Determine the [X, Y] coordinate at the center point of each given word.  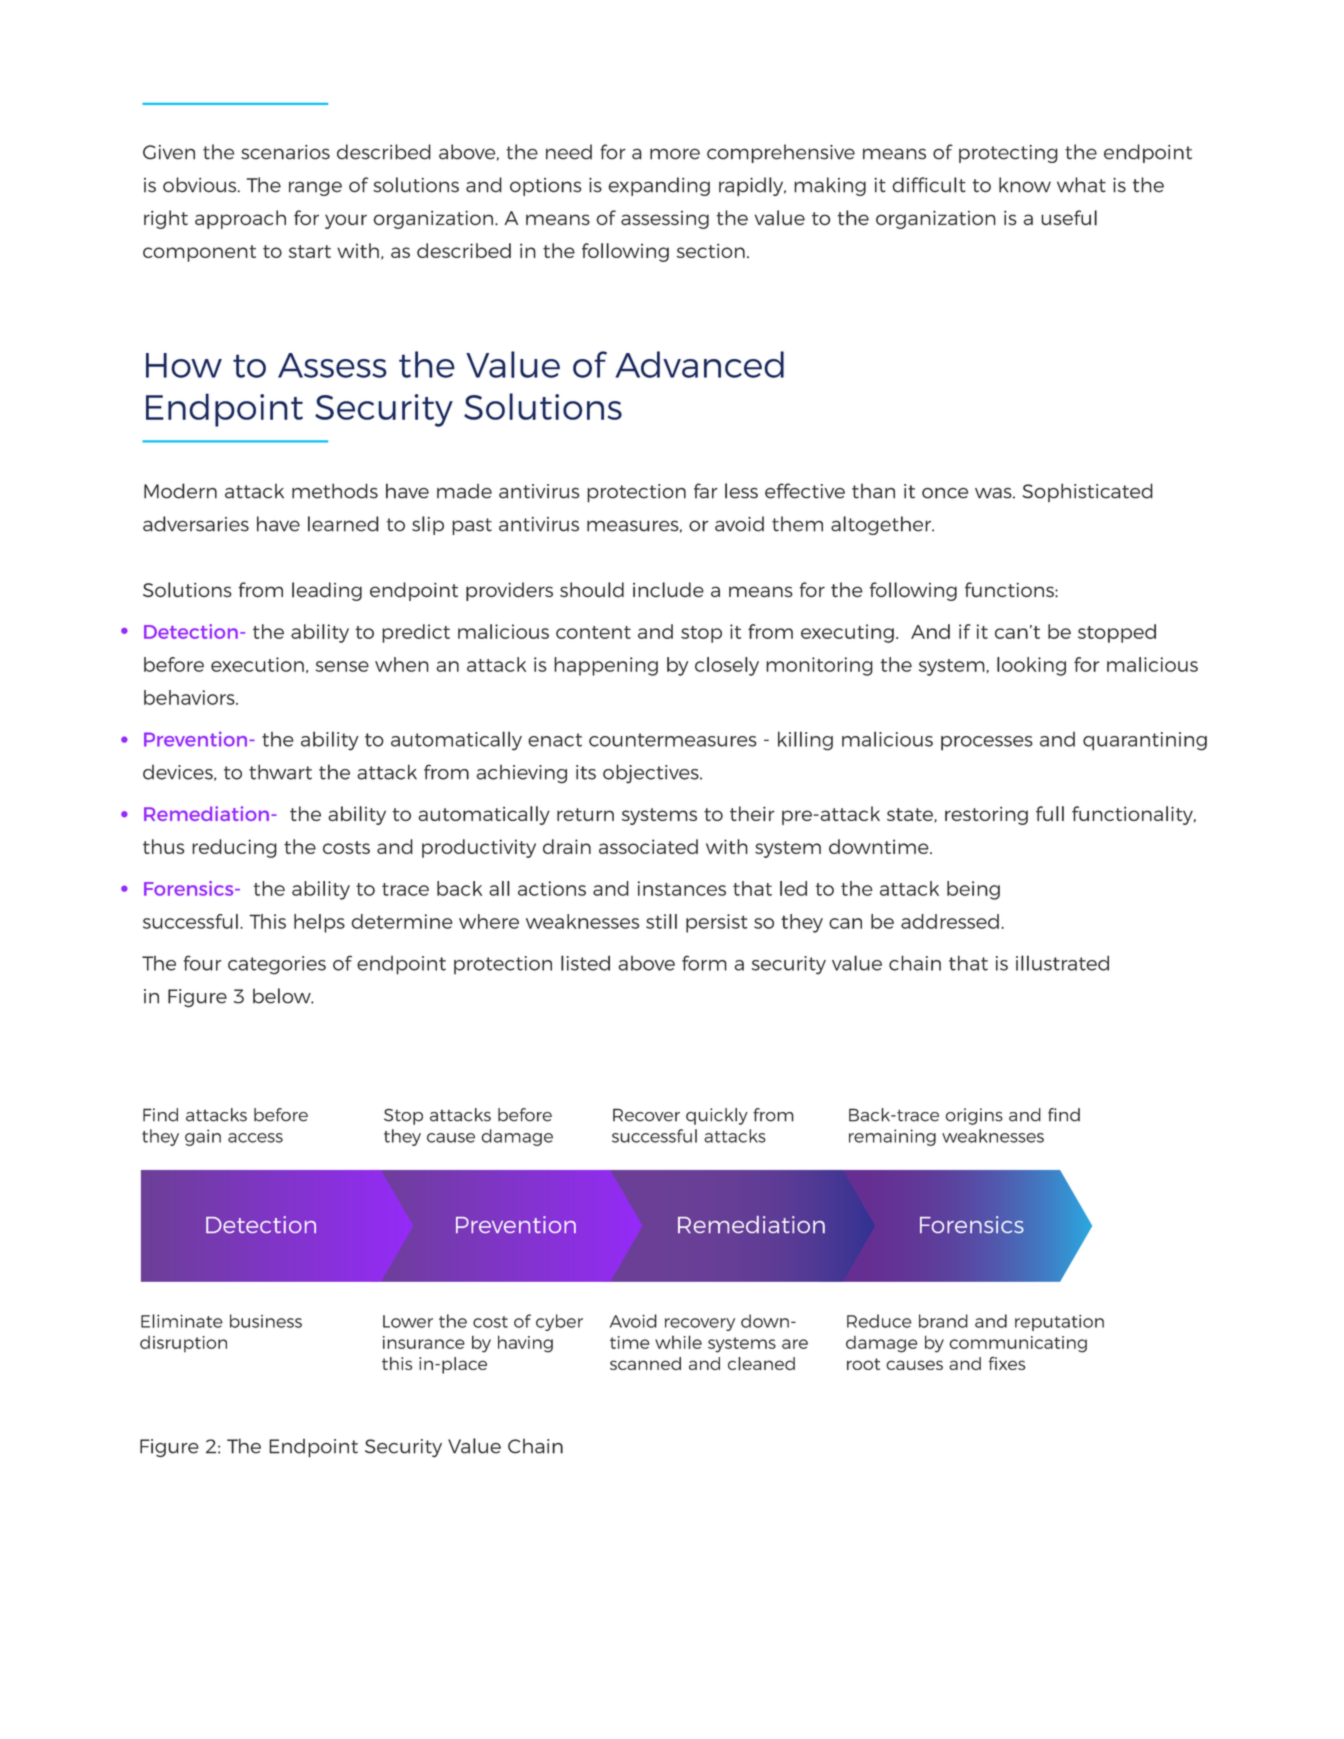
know [1025, 185]
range [315, 188]
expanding [659, 186]
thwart [280, 772]
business [266, 1321]
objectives [652, 774]
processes [987, 743]
